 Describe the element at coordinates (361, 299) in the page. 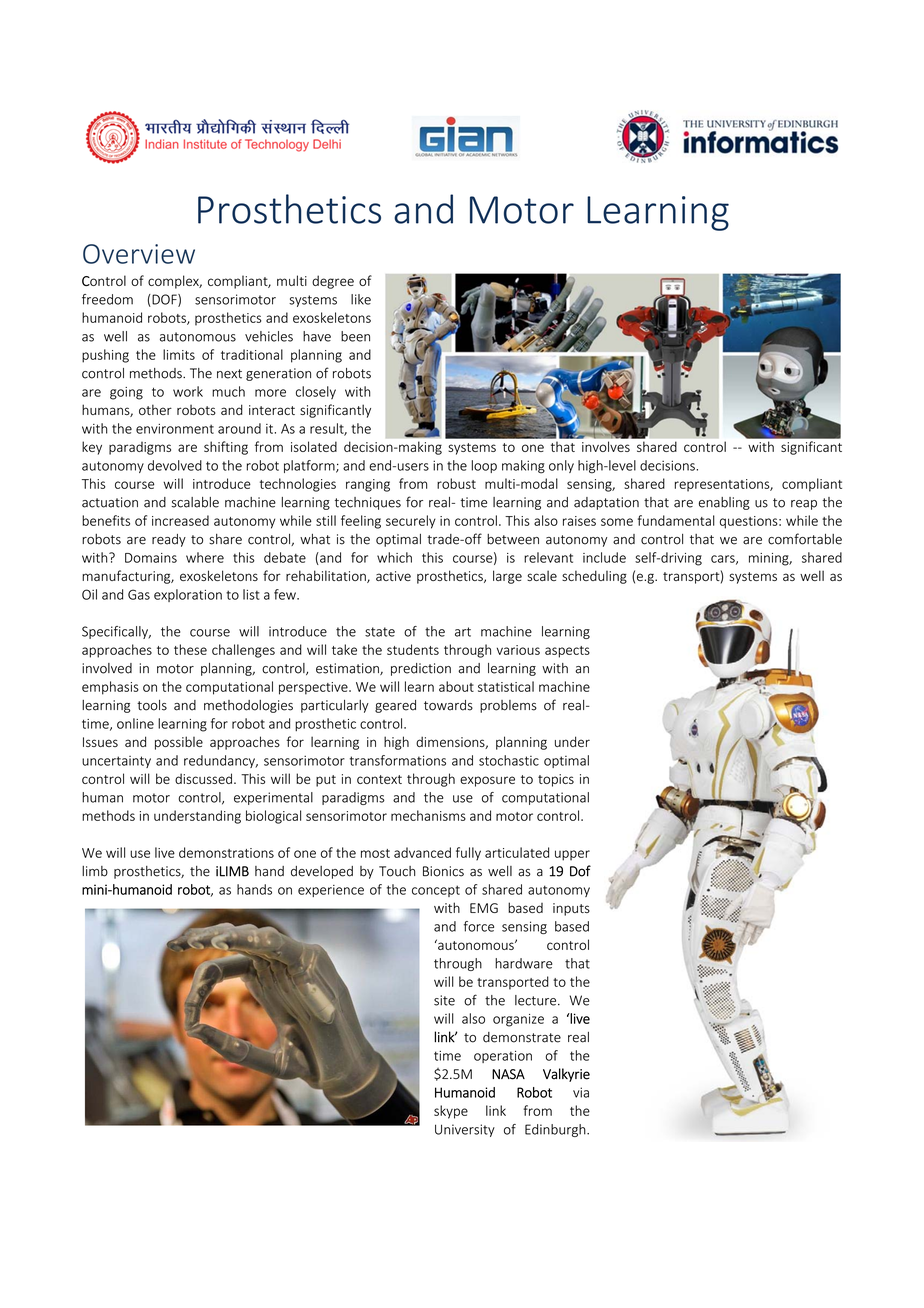

I see `like` at that location.
